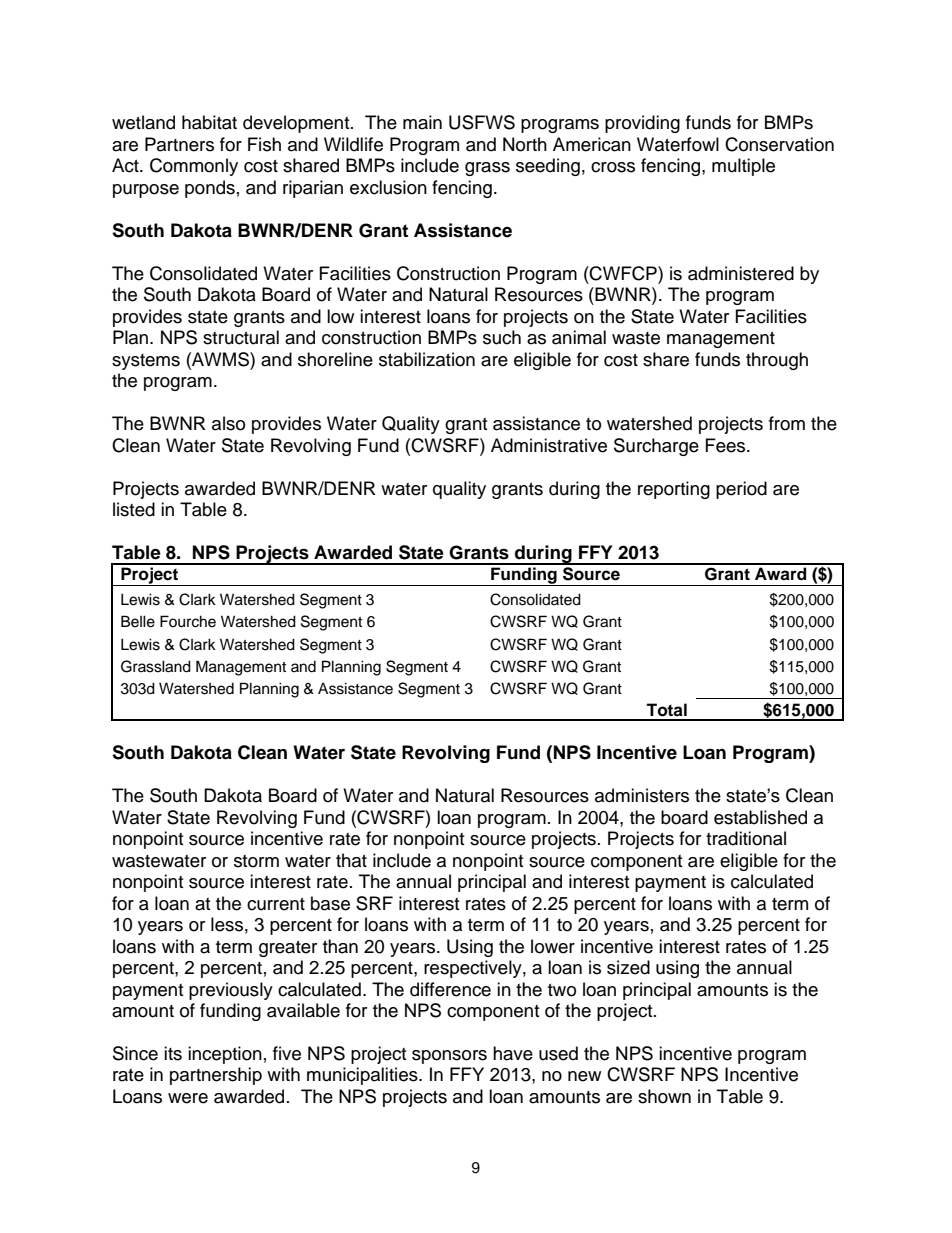 The height and width of the document is (1233, 952). What do you see at coordinates (351, 860) in the document?
I see `that` at bounding box center [351, 860].
